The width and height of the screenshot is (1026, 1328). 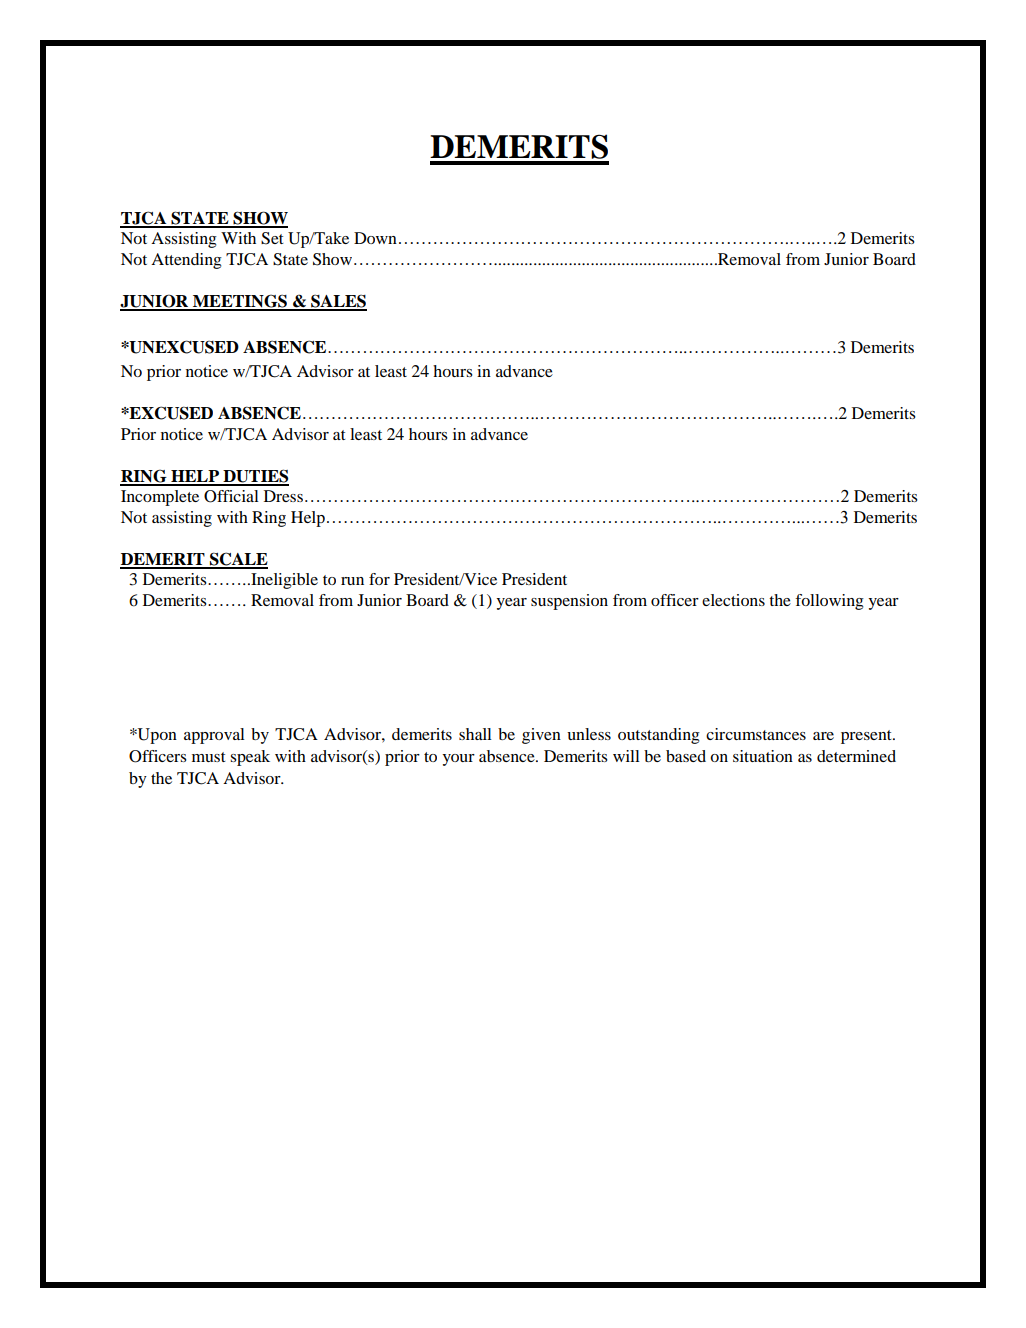 I want to click on speak, so click(x=250, y=758).
